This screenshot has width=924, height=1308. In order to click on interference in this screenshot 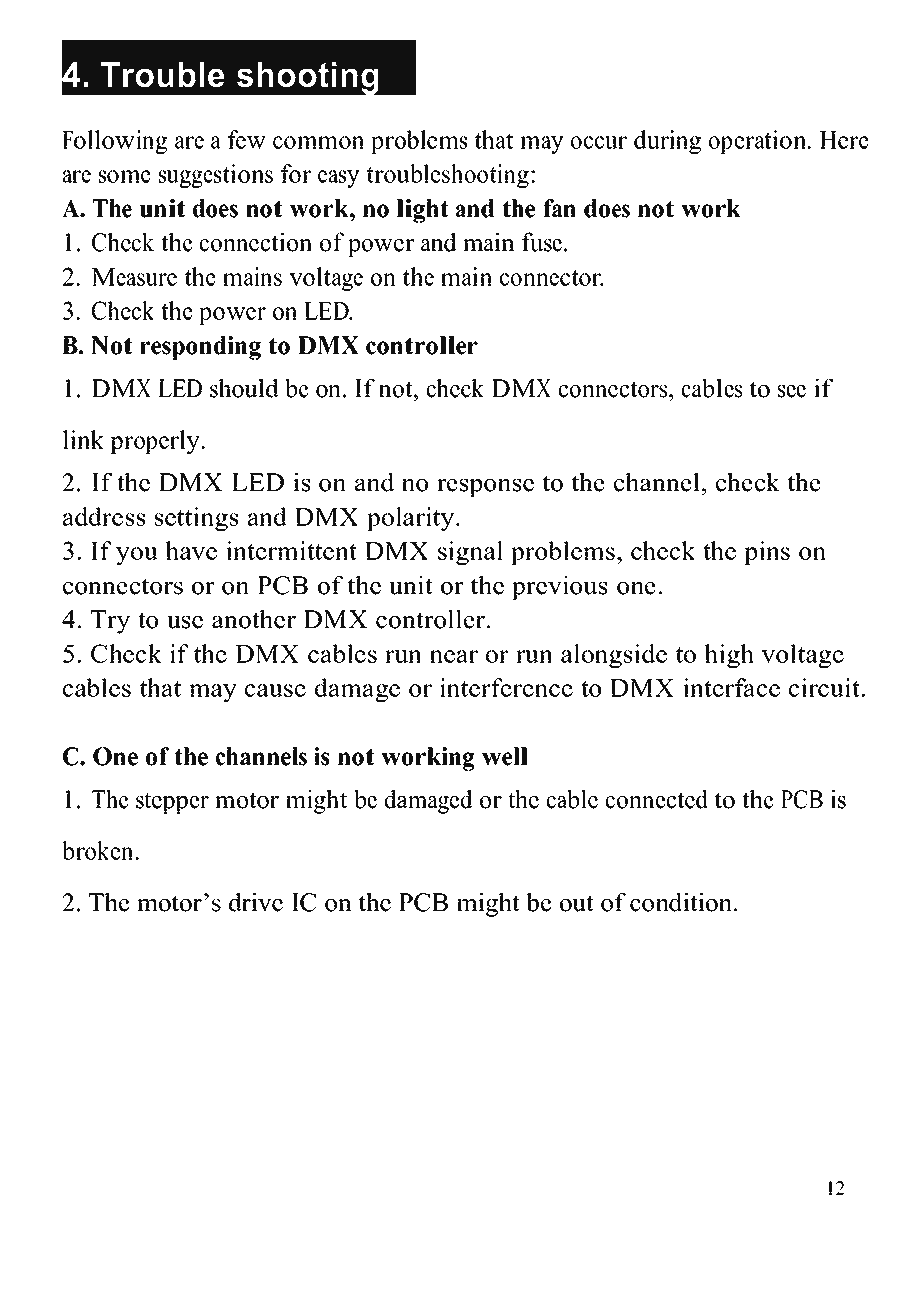, I will do `click(506, 687)`.
